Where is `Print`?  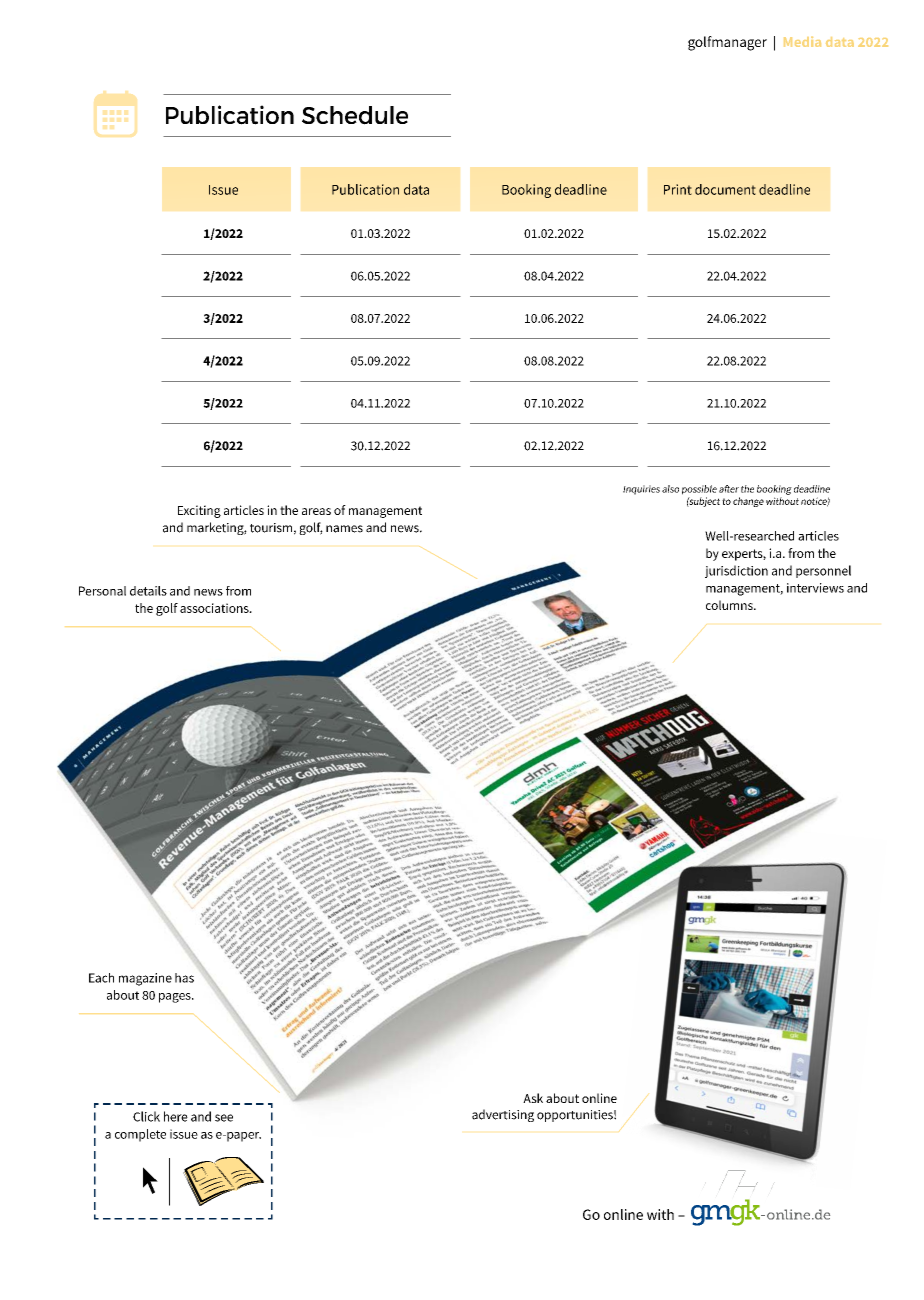 Print is located at coordinates (678, 189).
